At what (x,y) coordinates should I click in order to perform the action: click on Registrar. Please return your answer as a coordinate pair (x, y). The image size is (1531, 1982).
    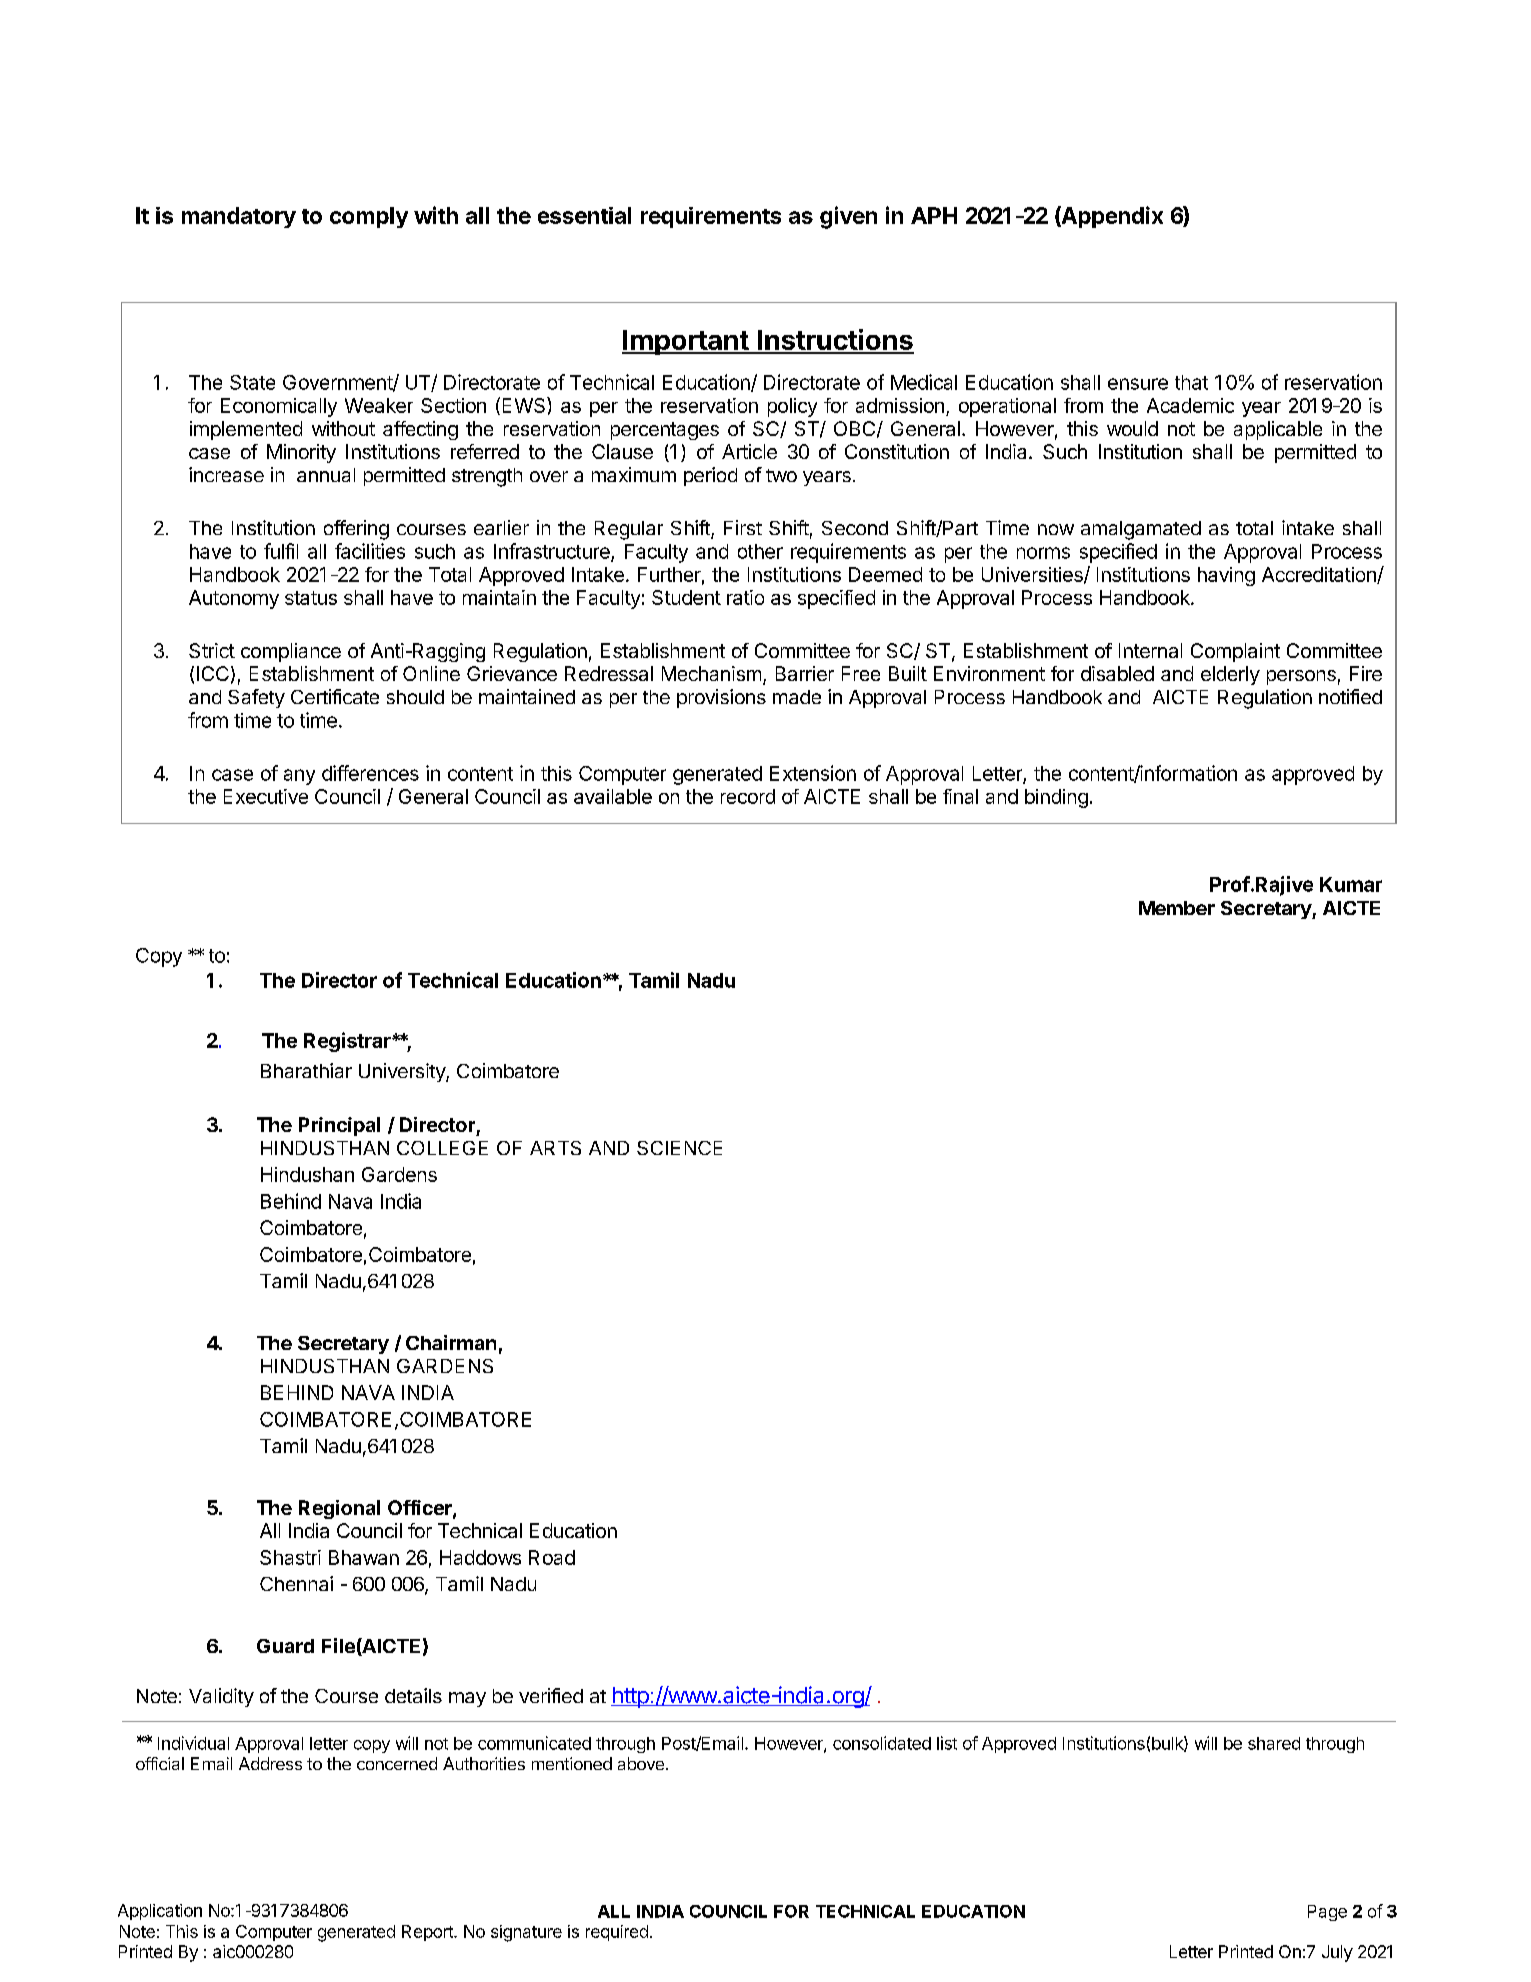
    Looking at the image, I should click on (348, 1042).
